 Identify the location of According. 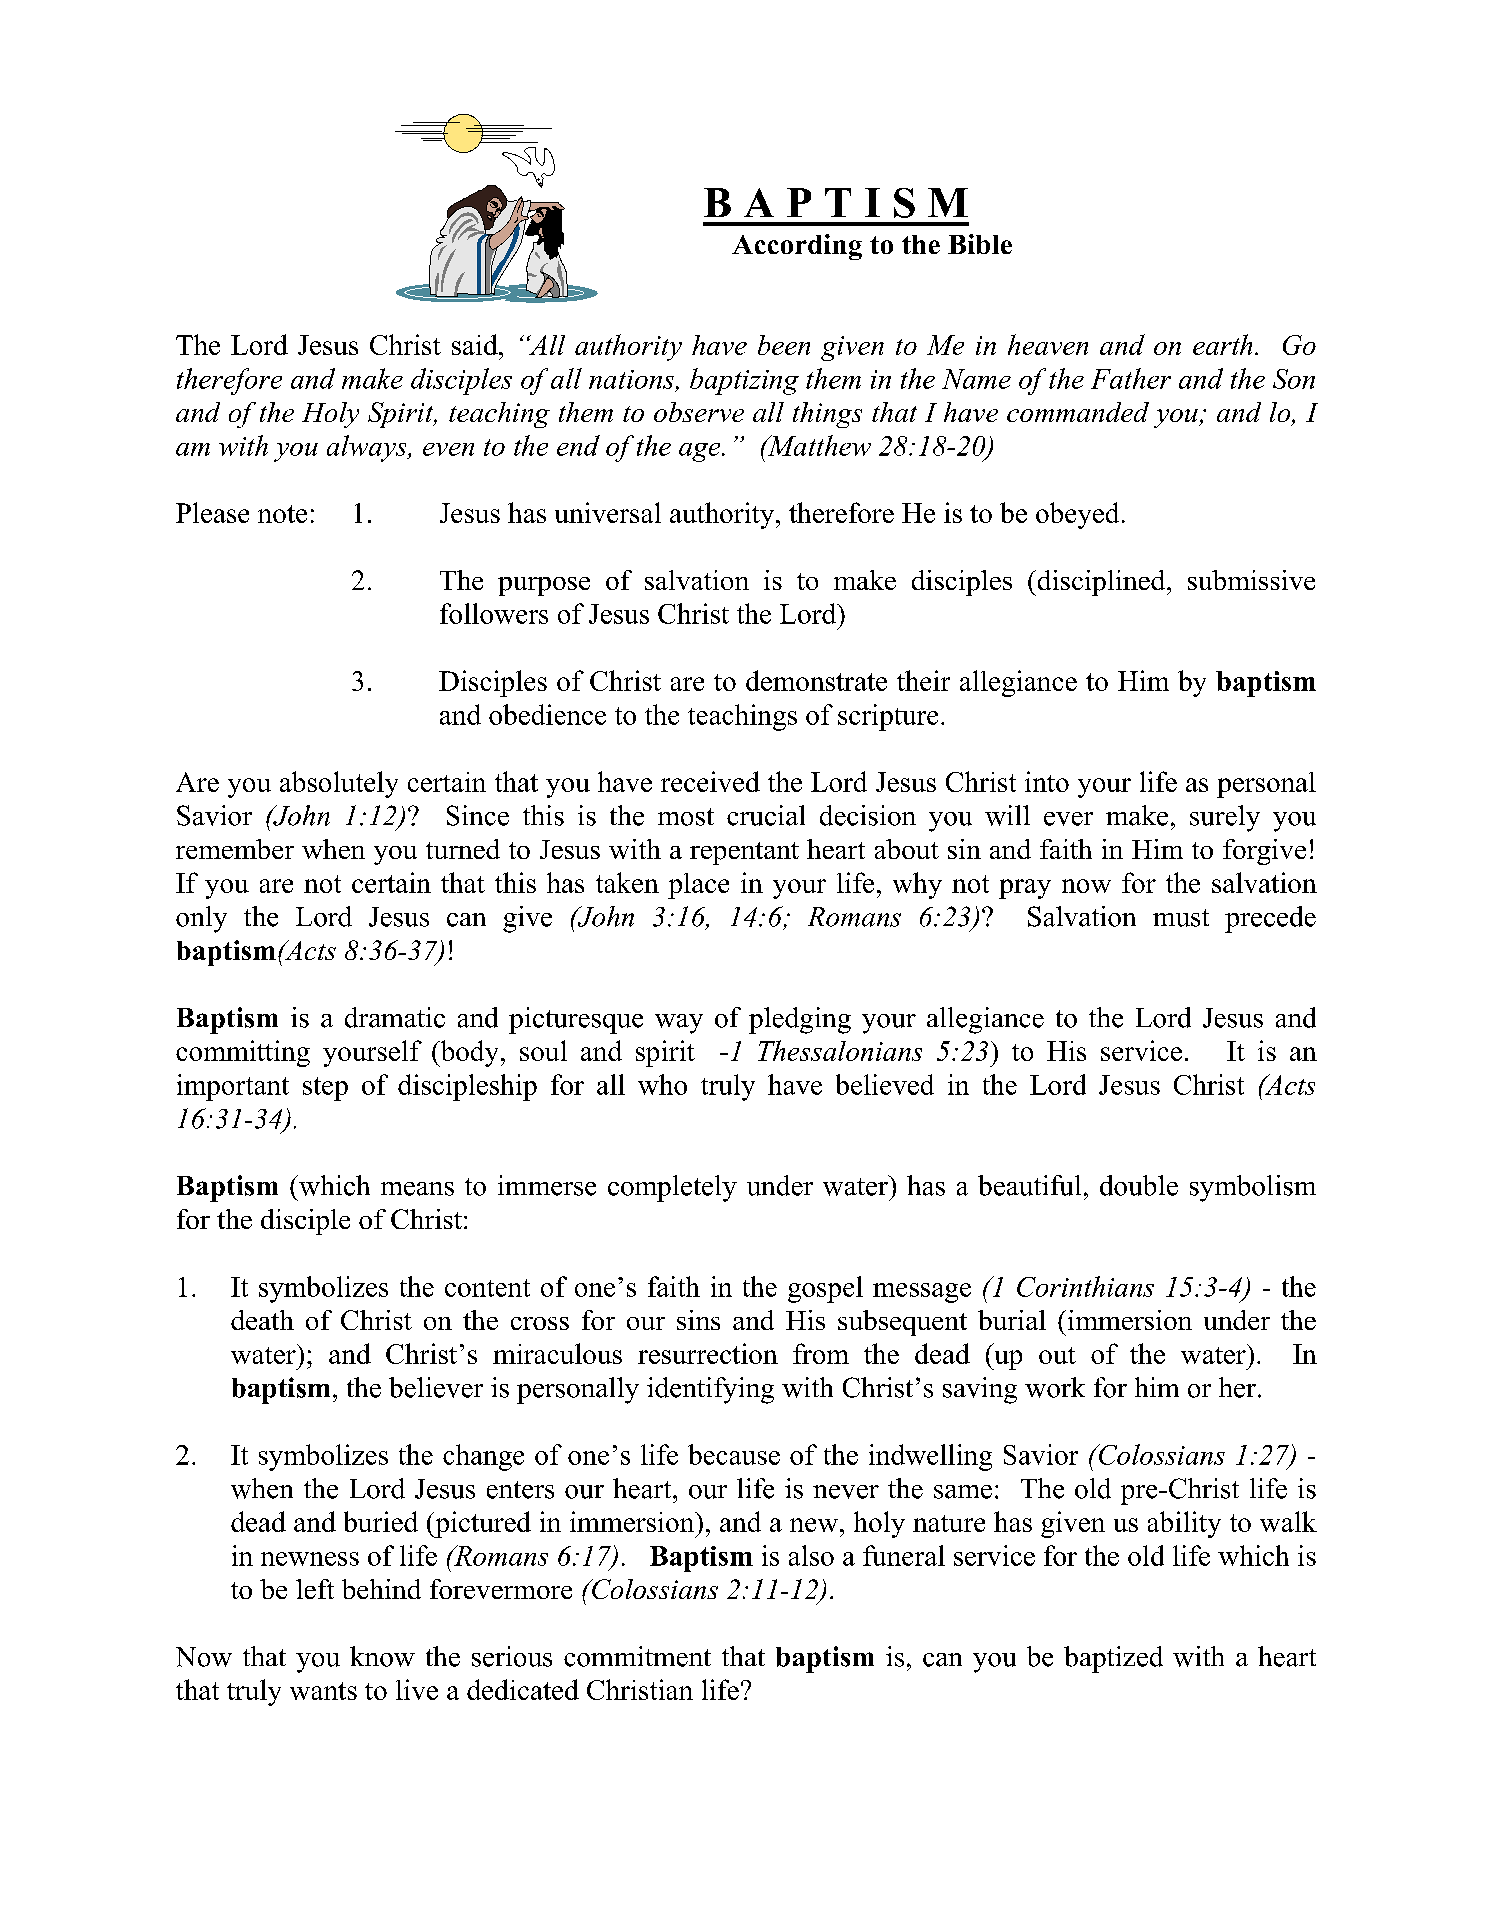
(797, 247).
